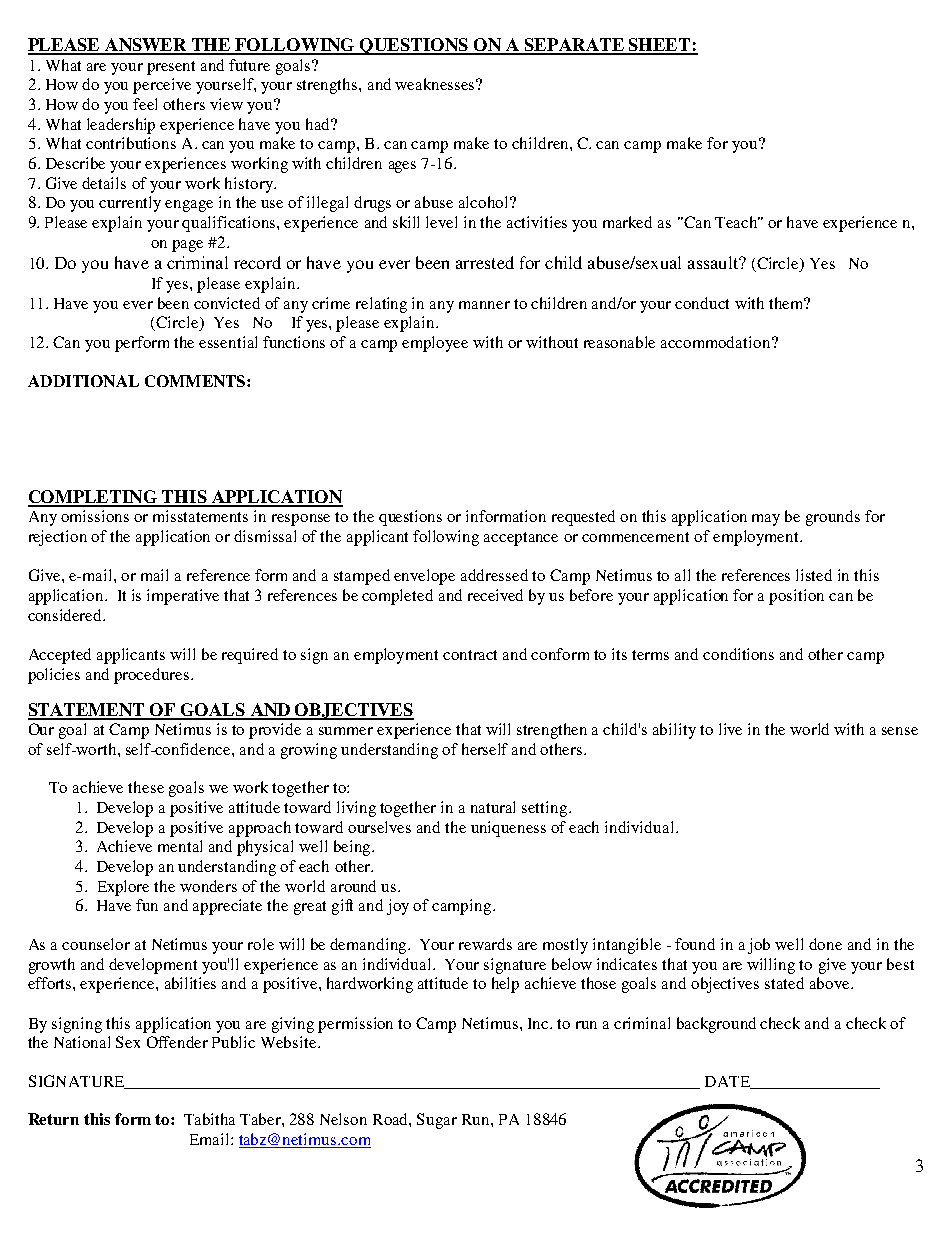 The height and width of the document is (1233, 952). Describe the element at coordinates (209, 1119) in the document. I see `Tabitha` at that location.
